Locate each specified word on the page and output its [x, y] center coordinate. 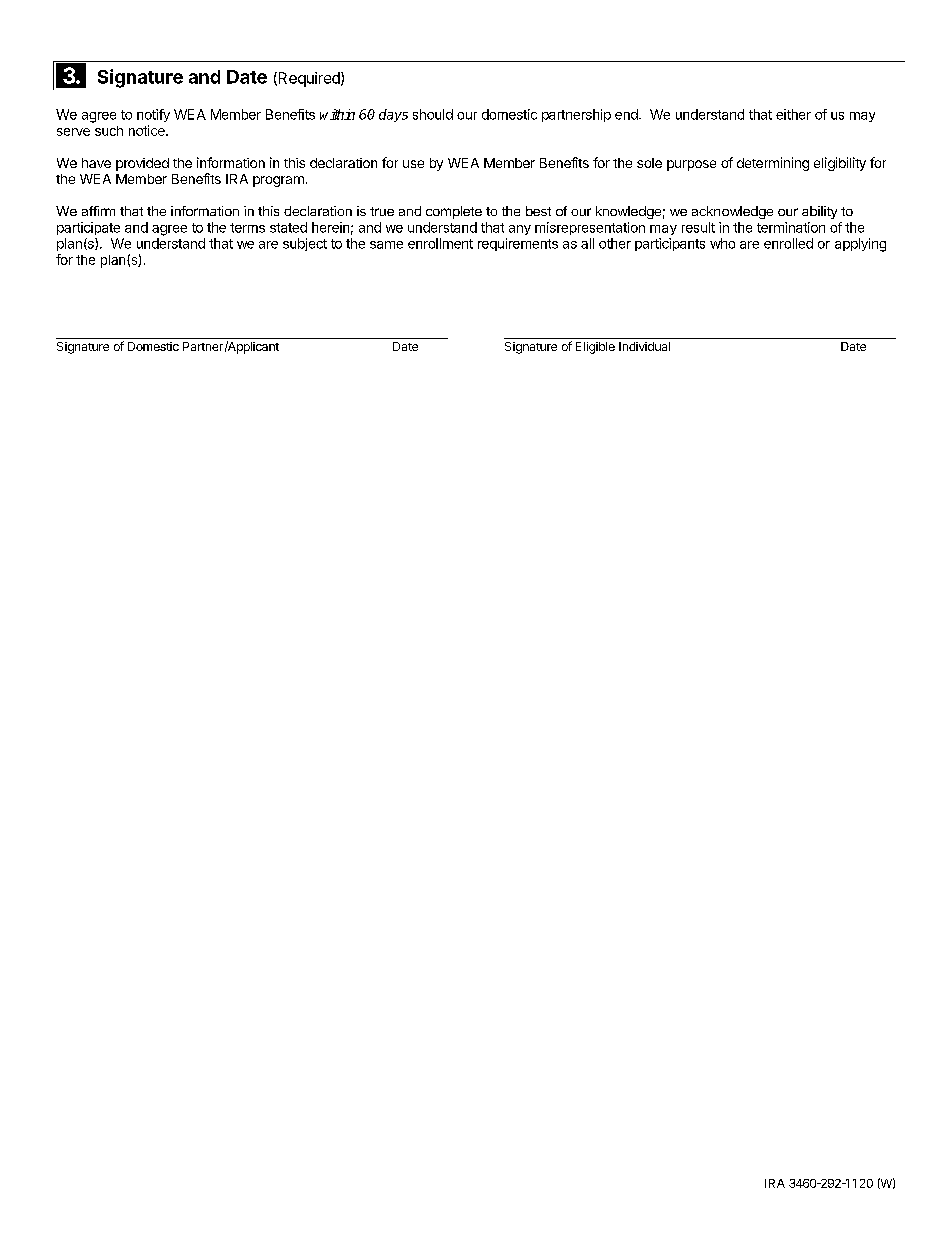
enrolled [788, 243]
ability [819, 212]
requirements [518, 244]
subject [305, 244]
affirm [98, 211]
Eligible [595, 348]
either [793, 114]
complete [454, 212]
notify [153, 115]
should [433, 114]
